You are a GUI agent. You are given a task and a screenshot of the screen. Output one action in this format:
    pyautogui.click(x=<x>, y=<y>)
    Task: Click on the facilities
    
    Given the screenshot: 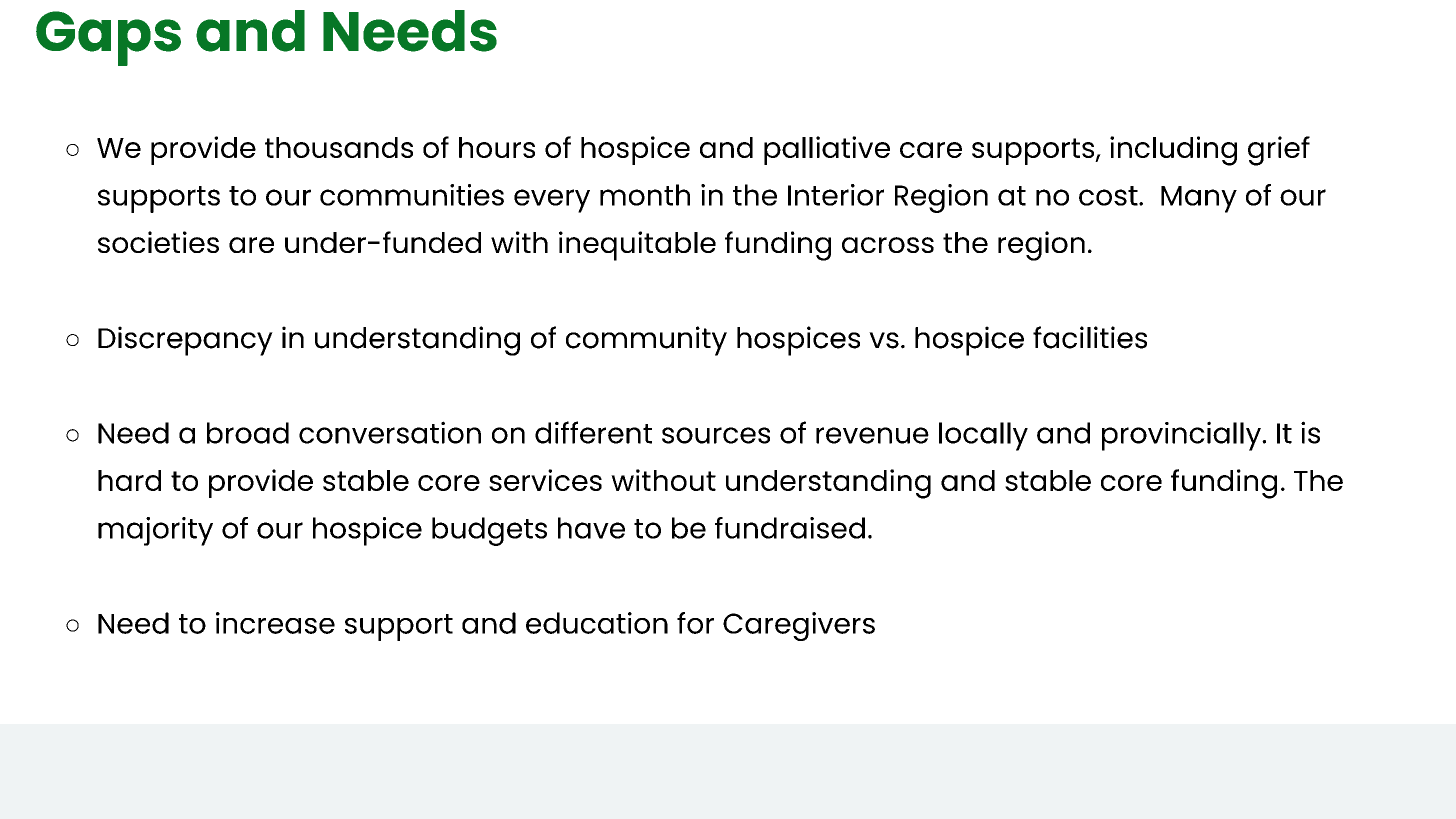 What is the action you would take?
    pyautogui.click(x=1090, y=337)
